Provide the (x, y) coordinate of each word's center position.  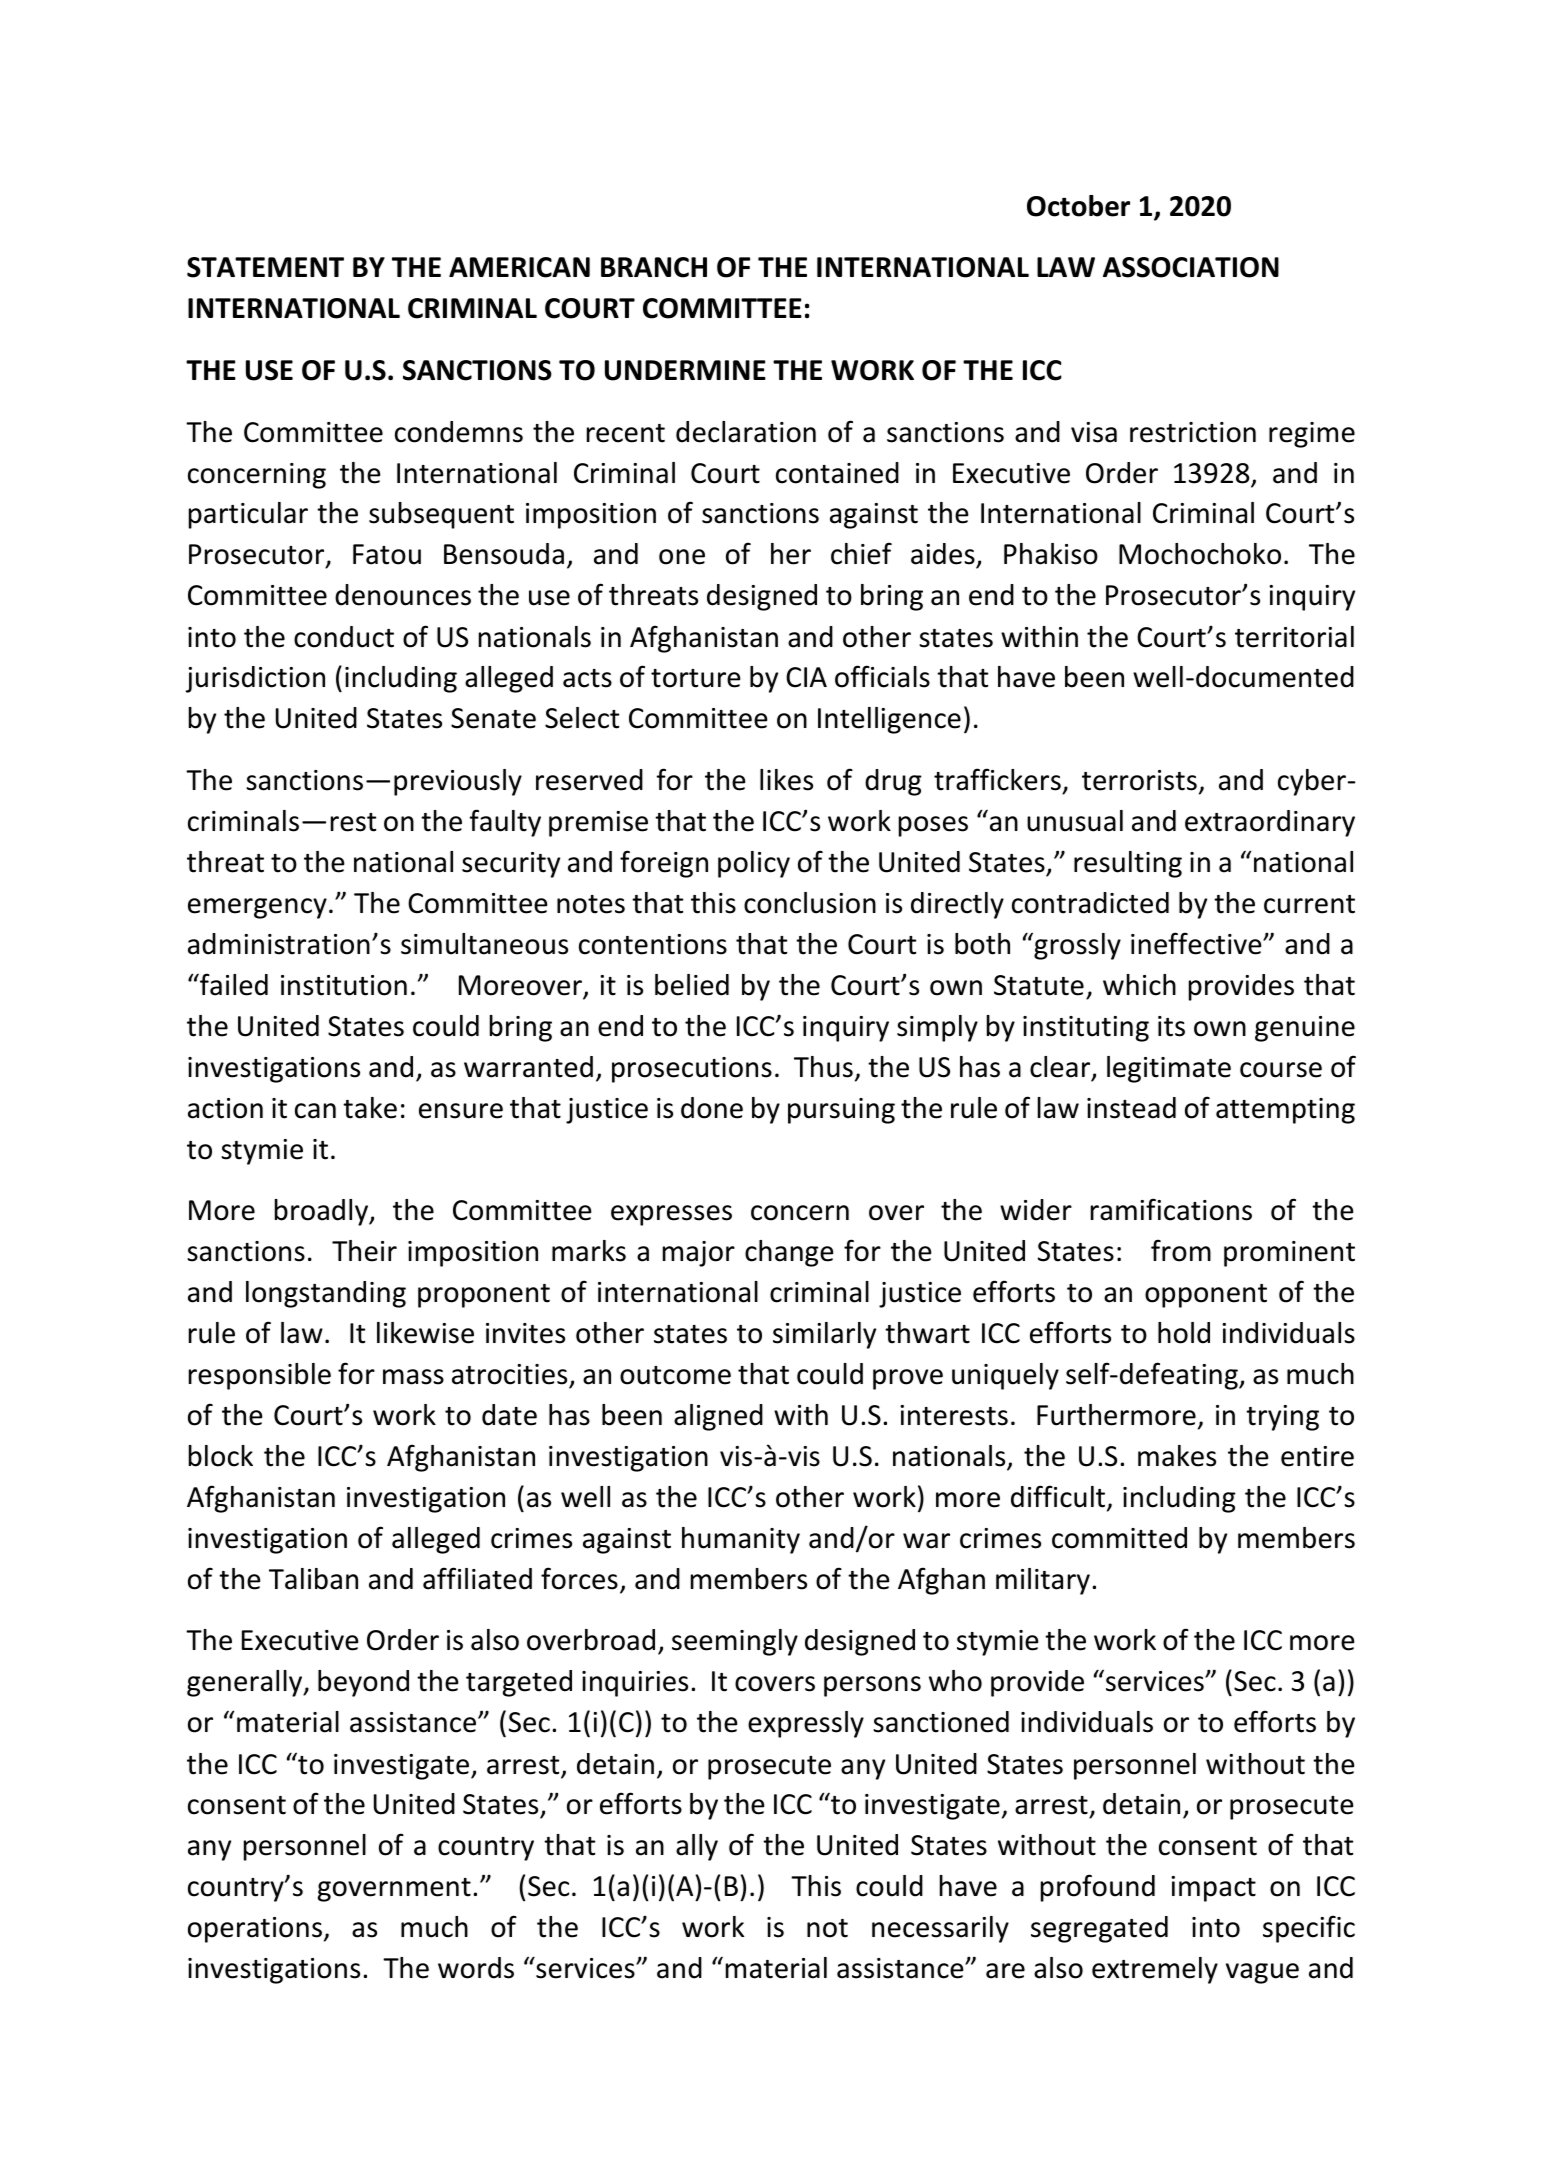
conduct (344, 637)
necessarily (940, 1929)
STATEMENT (265, 267)
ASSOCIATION (1191, 267)
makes (1177, 1456)
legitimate (1169, 1069)
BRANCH (654, 267)
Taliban (313, 1579)
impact (1213, 1889)
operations (255, 1930)
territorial (1294, 637)
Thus (823, 1067)
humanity (741, 1540)
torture (696, 678)
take (370, 1108)
